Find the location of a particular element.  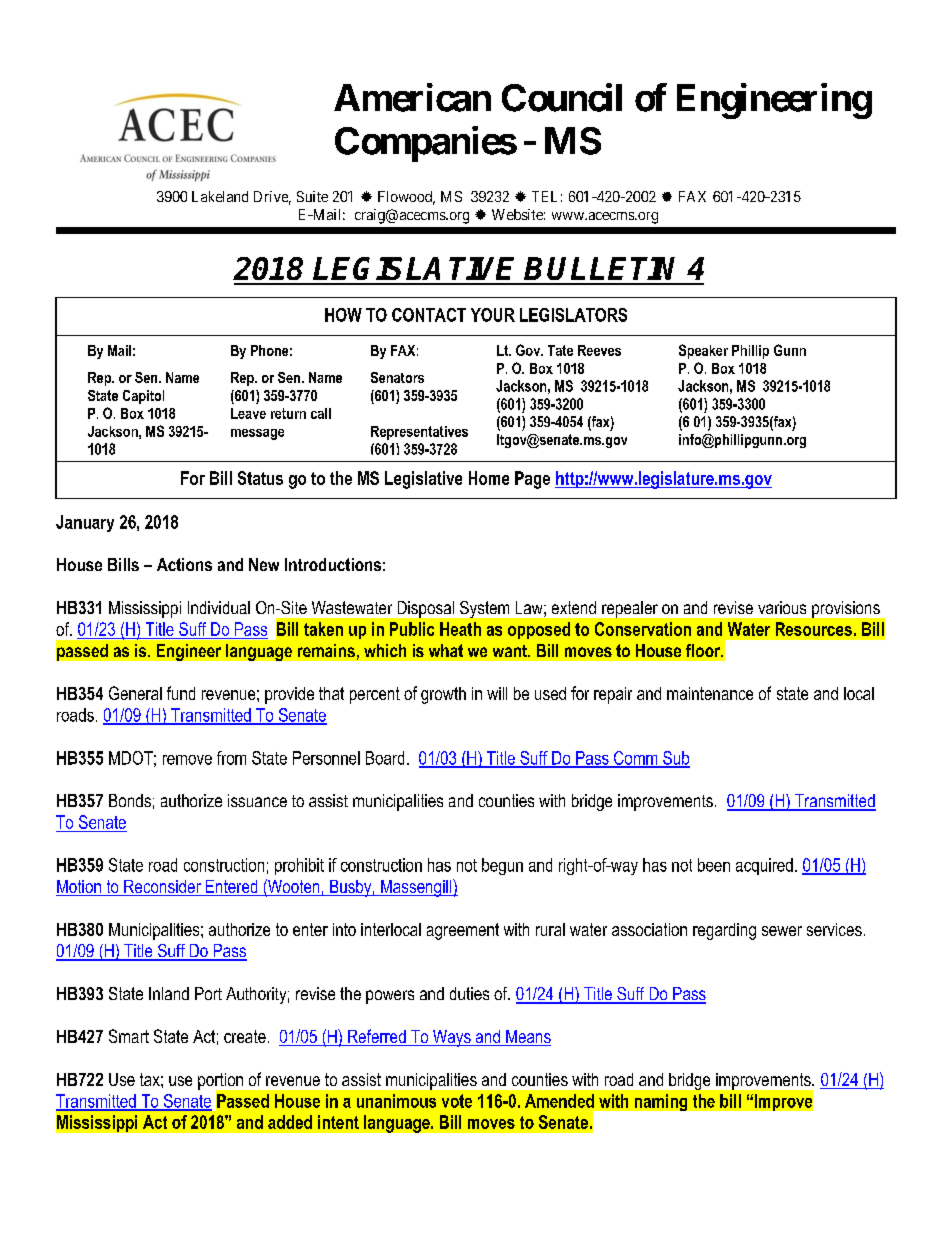

Council is located at coordinates (562, 97).
